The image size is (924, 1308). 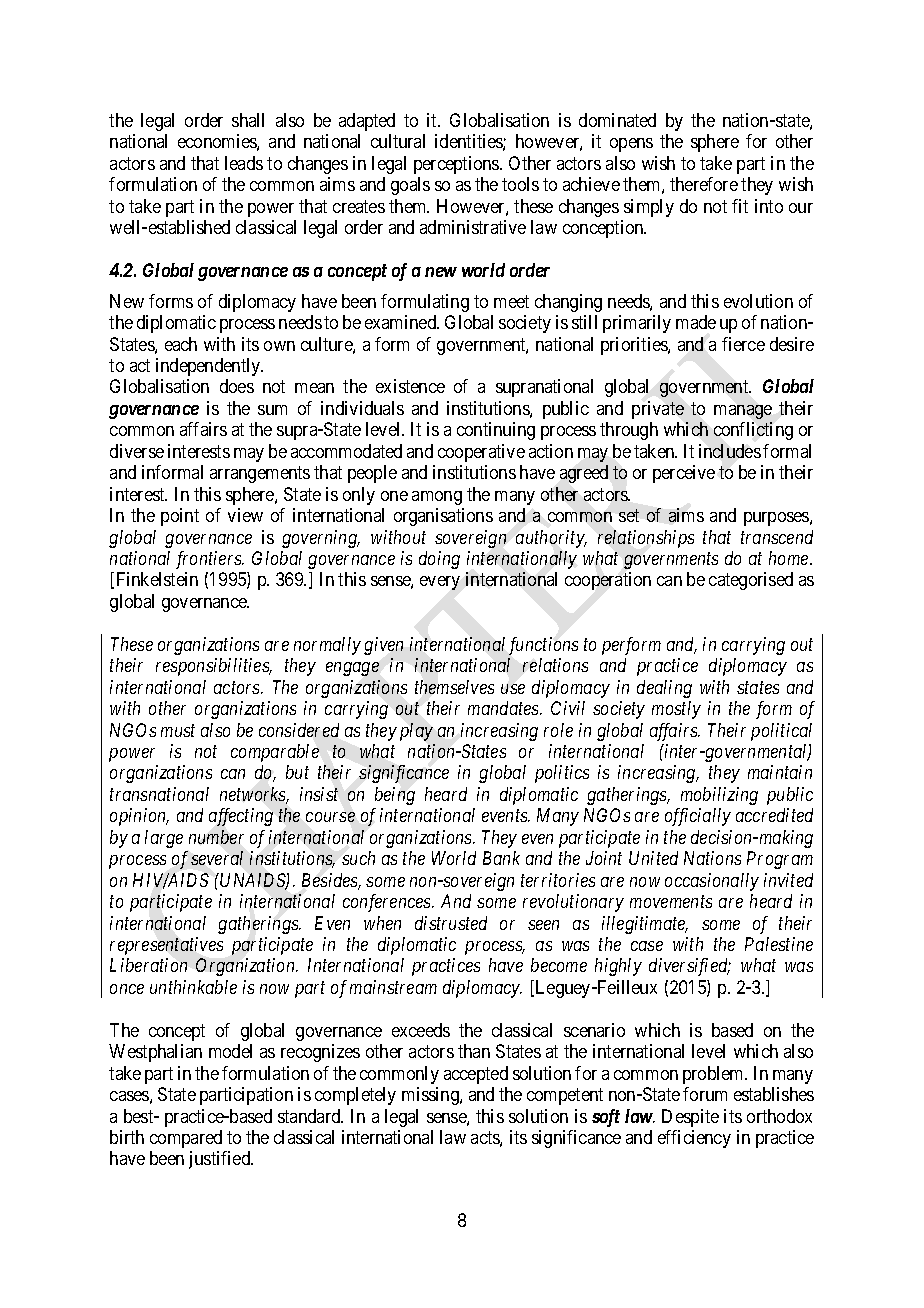 I want to click on compared, so click(x=186, y=1139).
